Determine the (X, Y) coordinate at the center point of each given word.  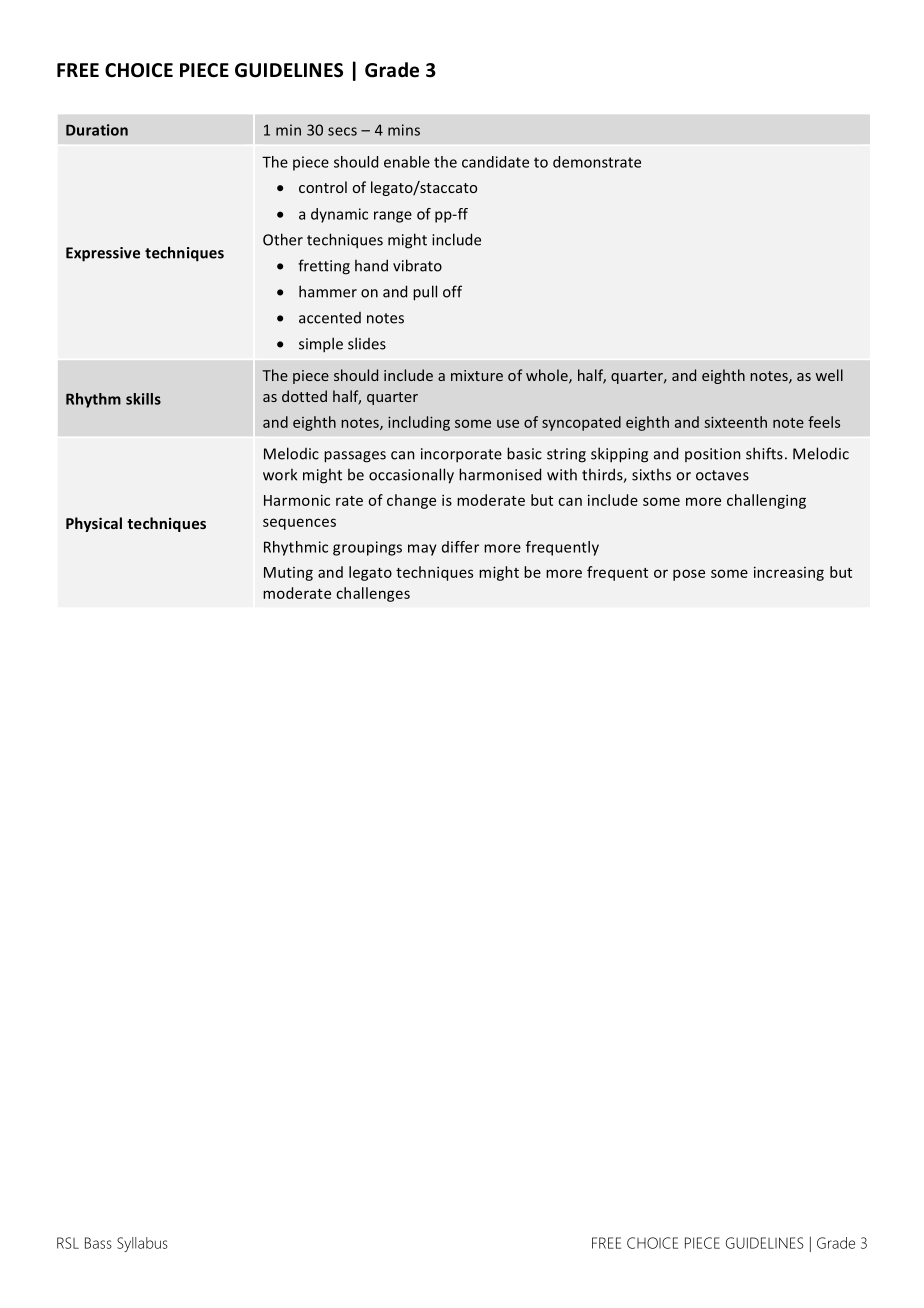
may (422, 550)
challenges (373, 594)
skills (143, 399)
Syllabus (142, 1244)
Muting (288, 574)
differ (460, 547)
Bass (98, 1243)
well (829, 375)
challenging (766, 501)
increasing (789, 573)
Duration (97, 130)
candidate (495, 162)
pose (689, 575)
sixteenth (735, 422)
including (419, 423)
